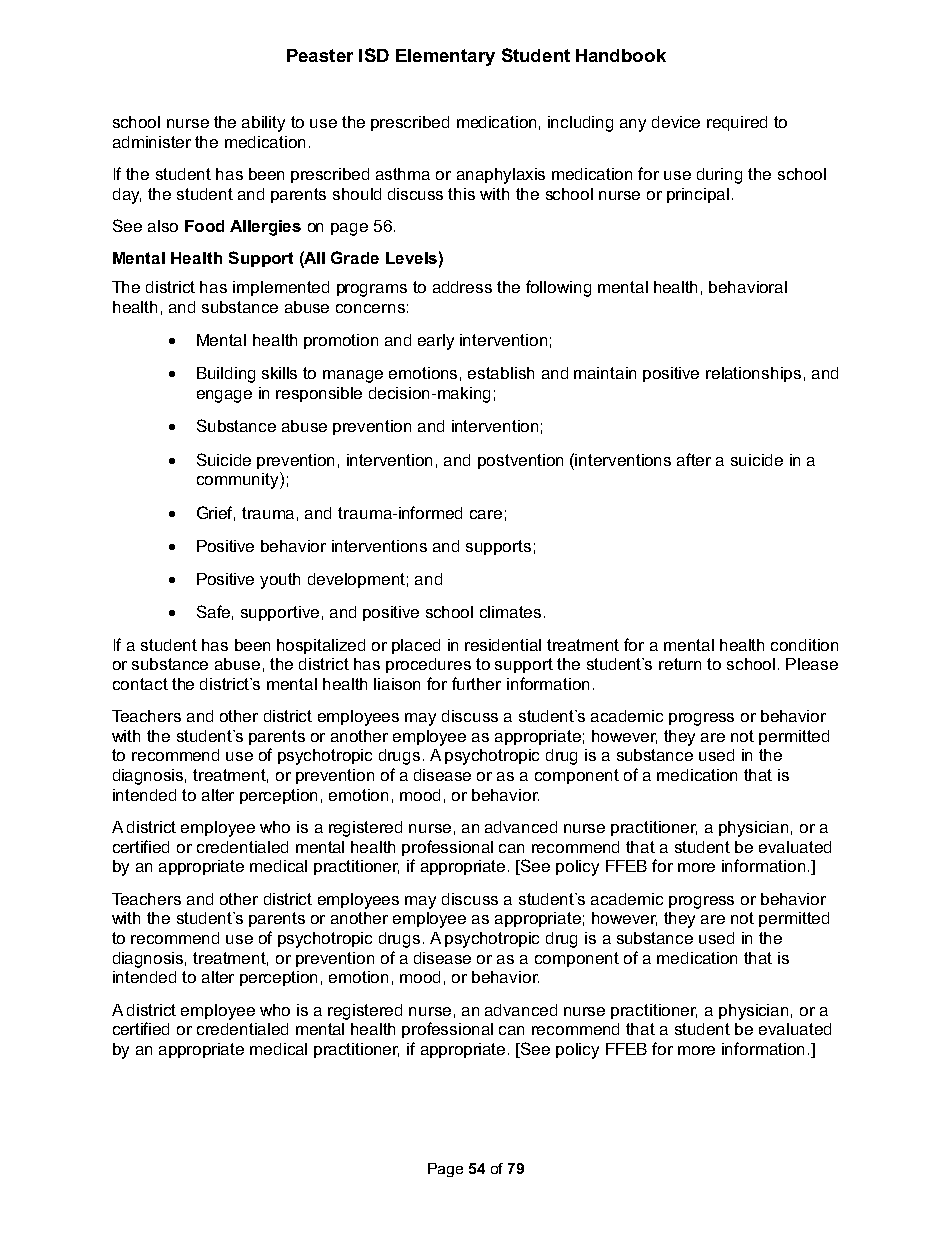 This screenshot has width=952, height=1233. I want to click on contact, so click(140, 684).
